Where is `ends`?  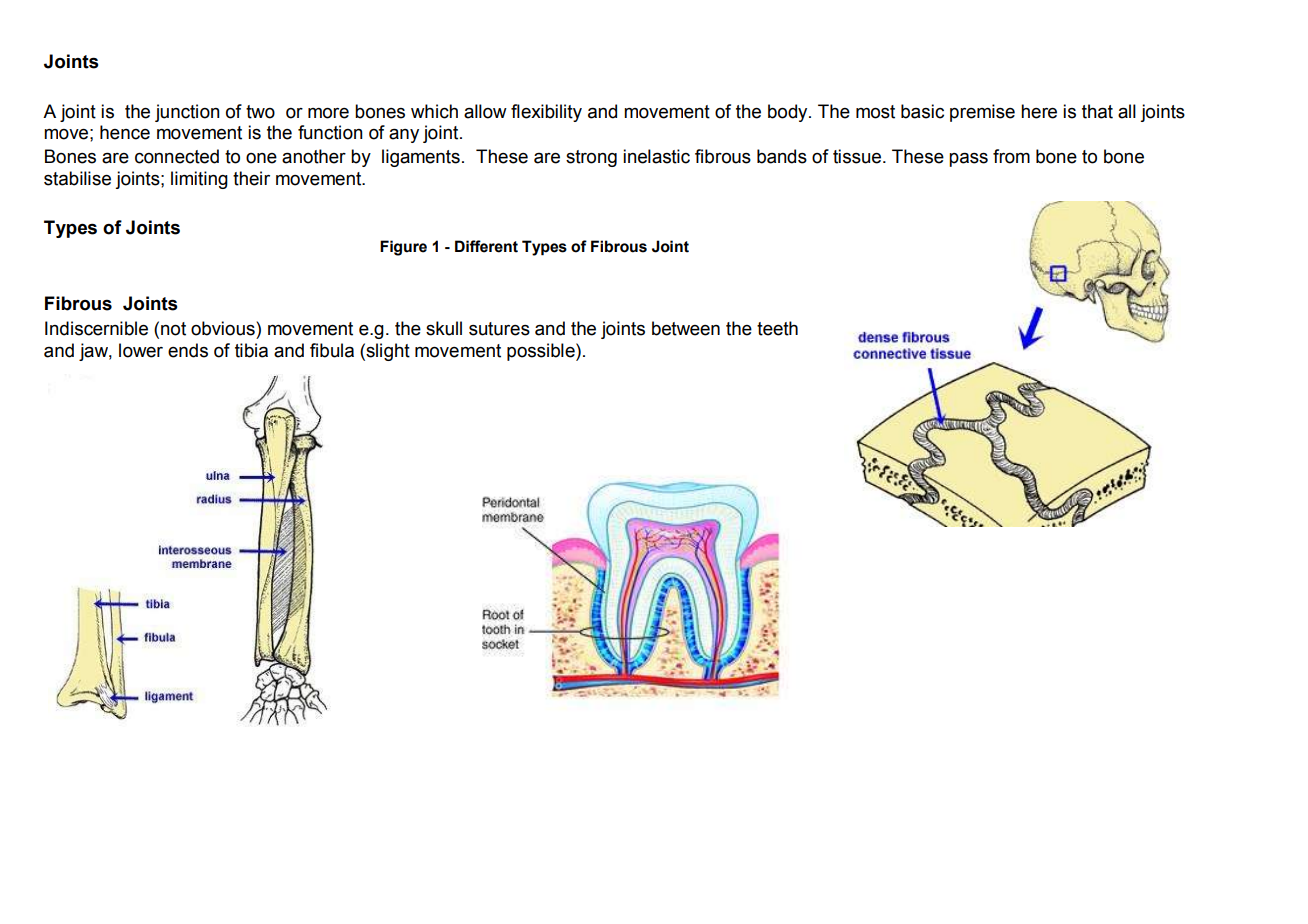
ends is located at coordinates (188, 350).
